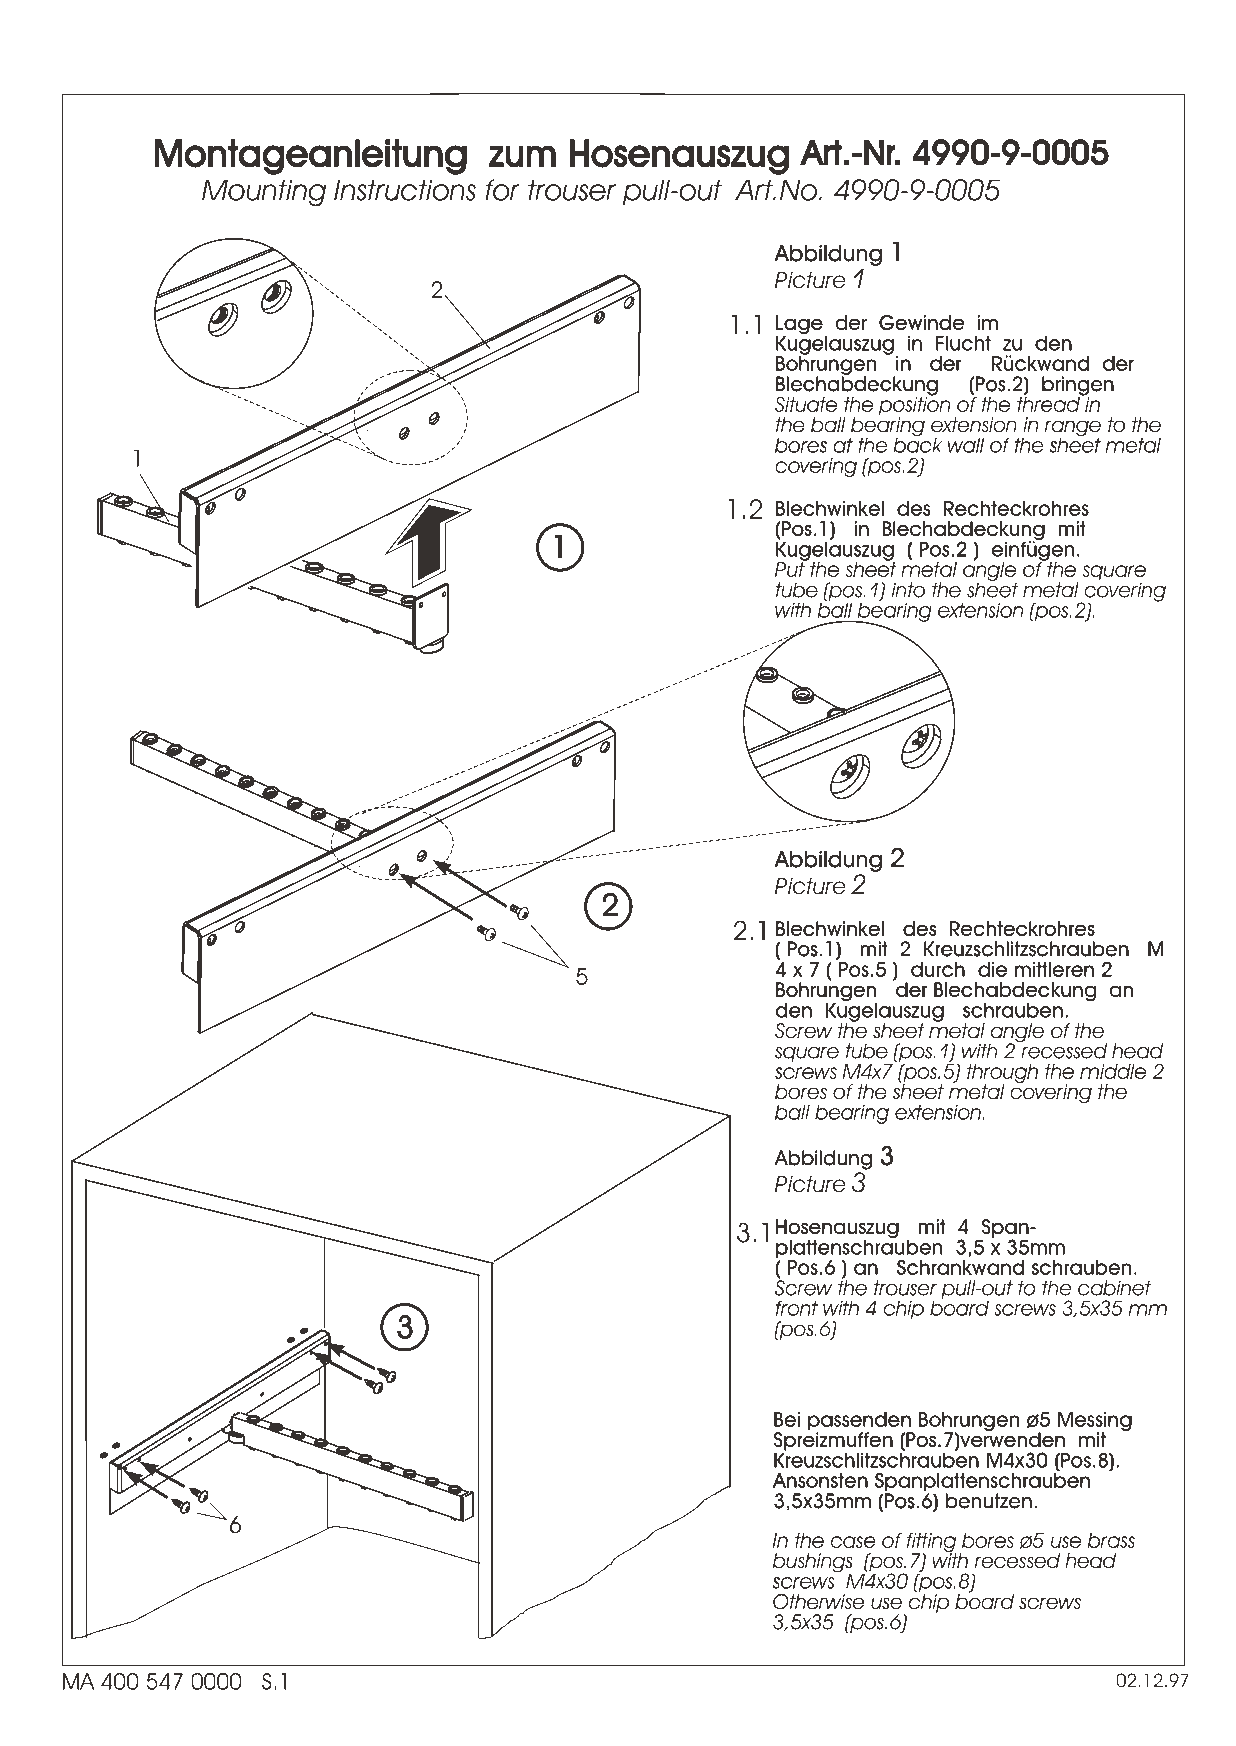 This image has height=1746, width=1236. Describe the element at coordinates (797, 1308) in the image. I see `front` at that location.
